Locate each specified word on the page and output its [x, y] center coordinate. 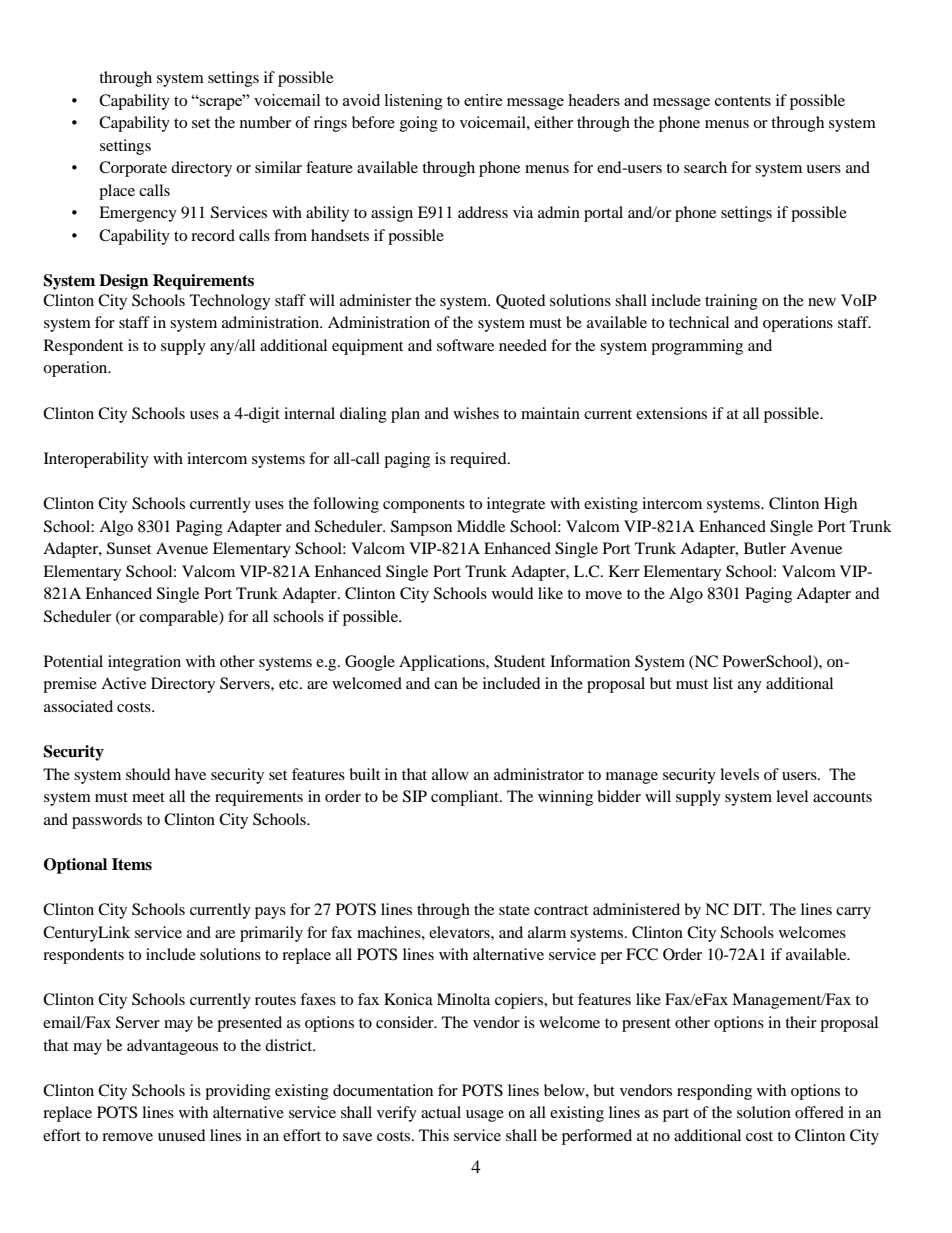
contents [743, 101]
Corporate [133, 169]
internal [309, 413]
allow [450, 774]
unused [182, 1135]
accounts [842, 797]
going [419, 124]
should [148, 774]
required [479, 460]
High [840, 505]
